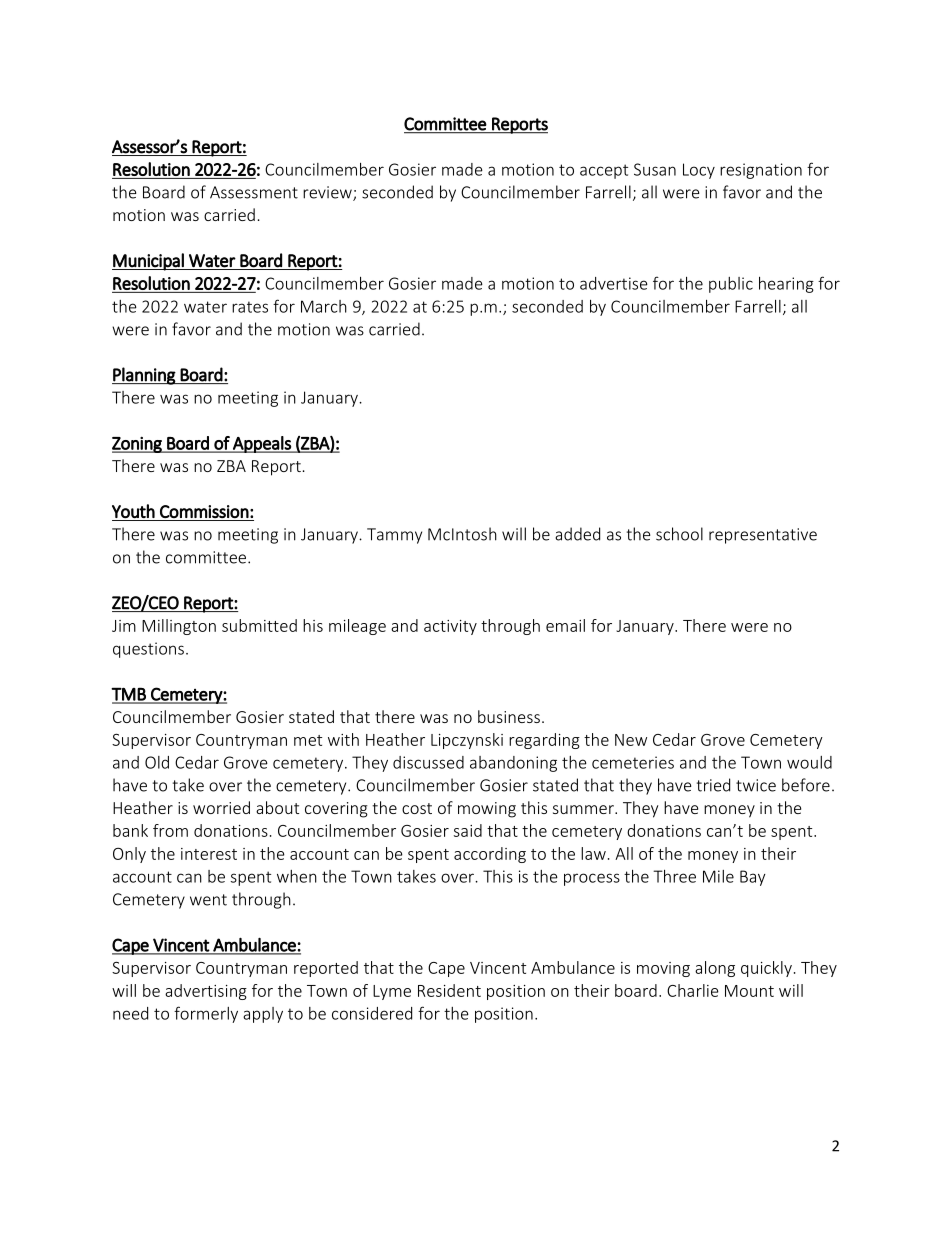  Describe the element at coordinates (749, 991) in the document. I see `Mount` at that location.
